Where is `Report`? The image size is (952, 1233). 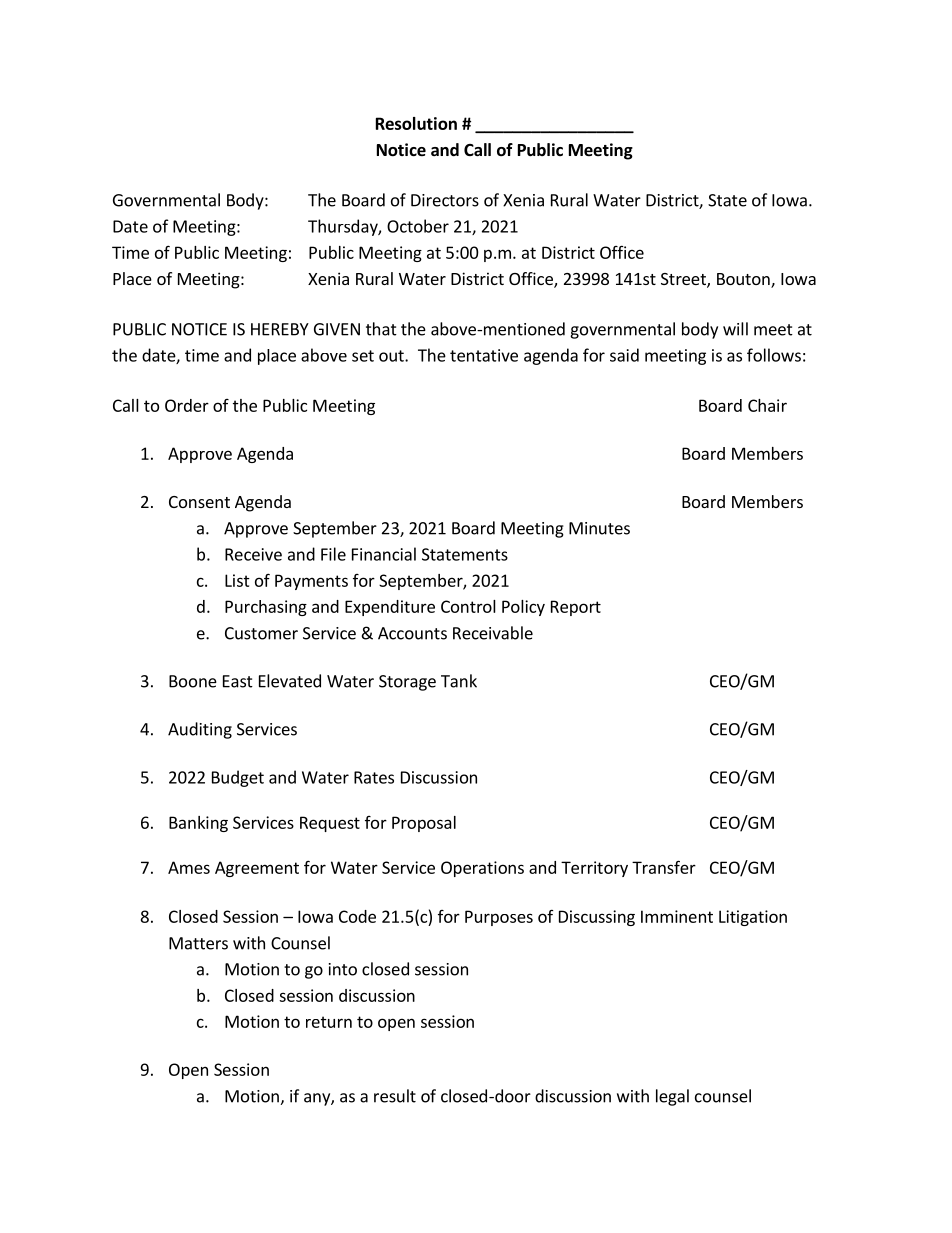
Report is located at coordinates (576, 608).
